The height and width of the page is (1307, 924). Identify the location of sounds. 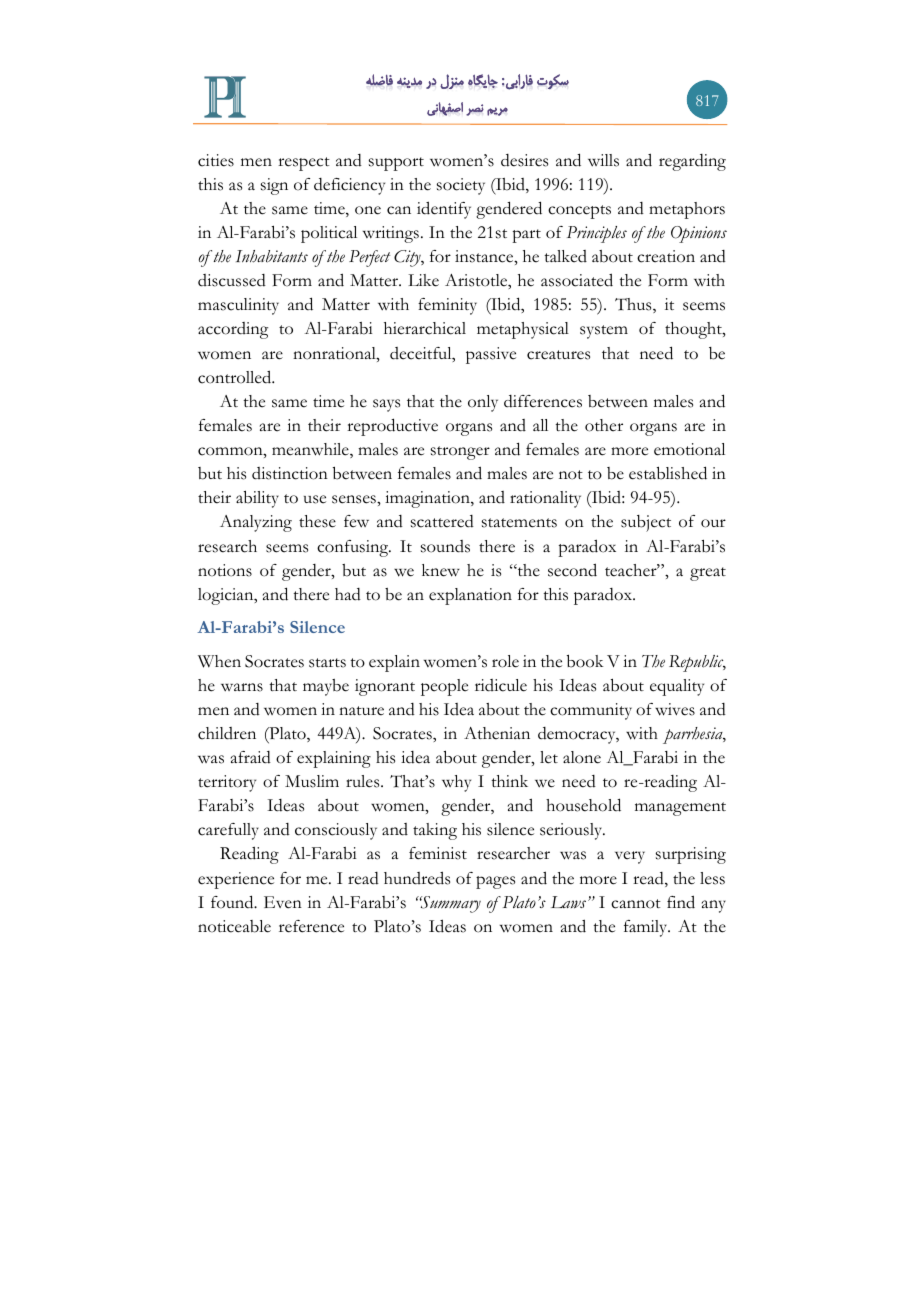
(445, 546).
